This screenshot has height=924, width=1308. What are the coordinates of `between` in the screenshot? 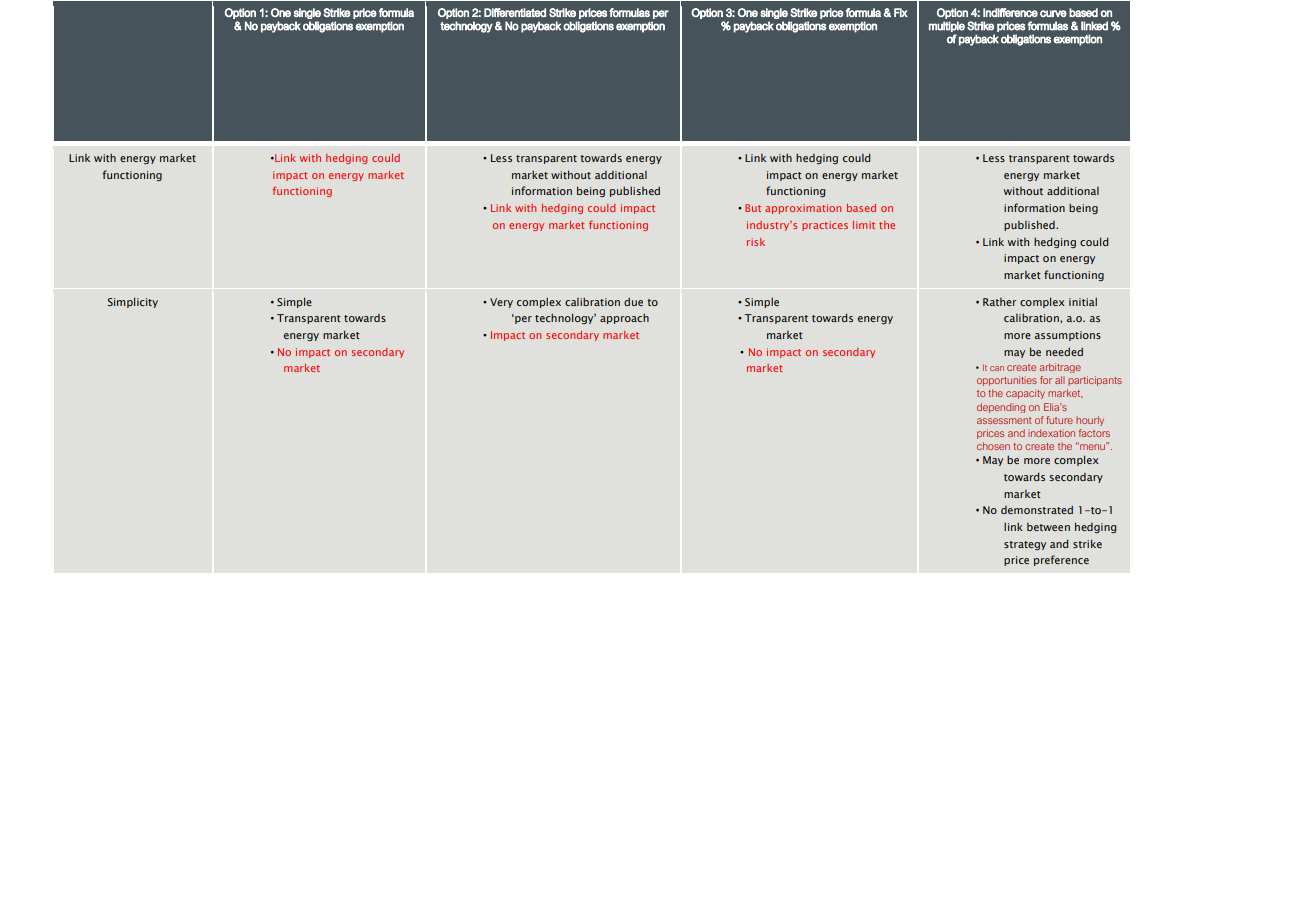 It's located at (1048, 527).
